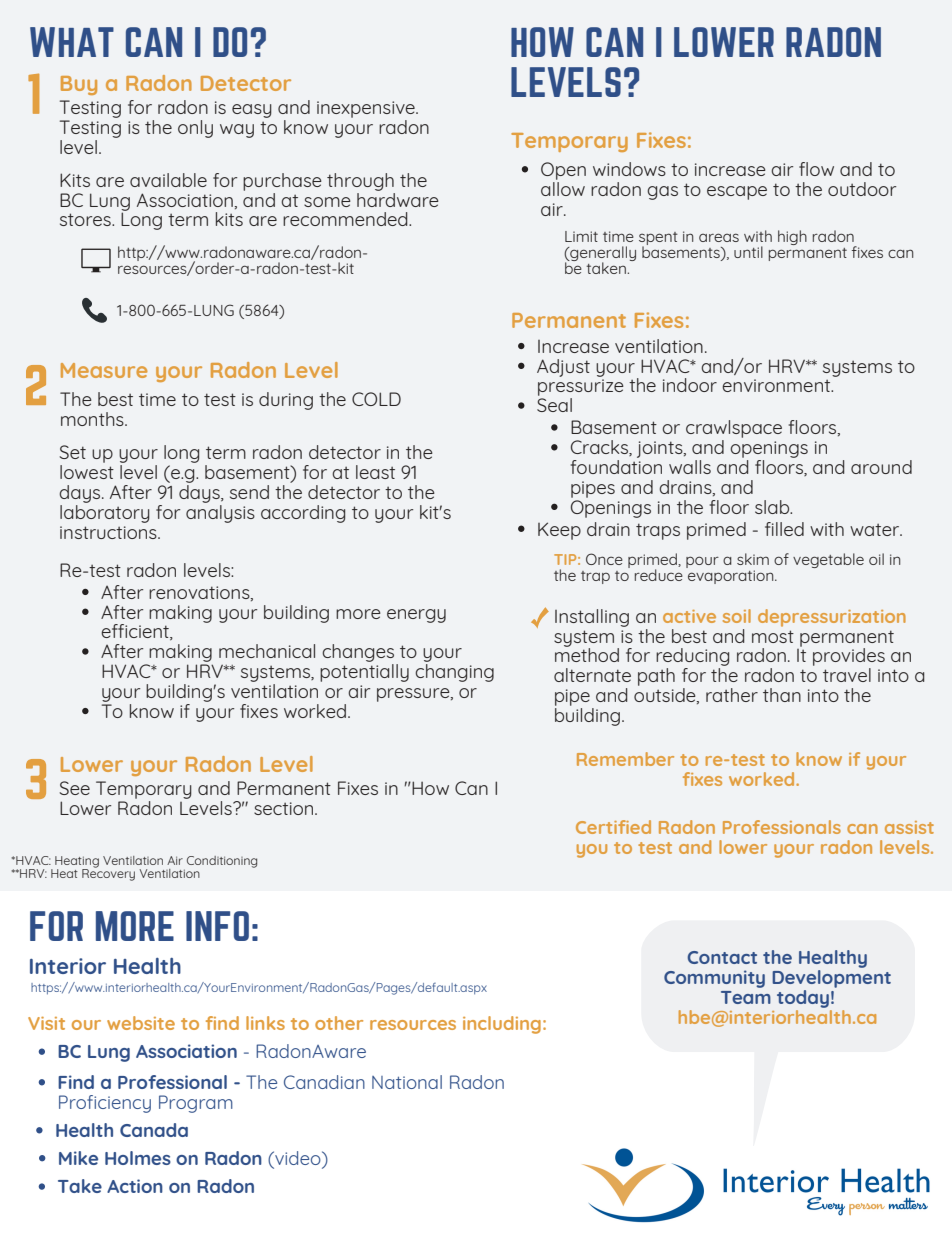 This screenshot has height=1233, width=952. What do you see at coordinates (367, 111) in the screenshot?
I see `inexpensive` at bounding box center [367, 111].
